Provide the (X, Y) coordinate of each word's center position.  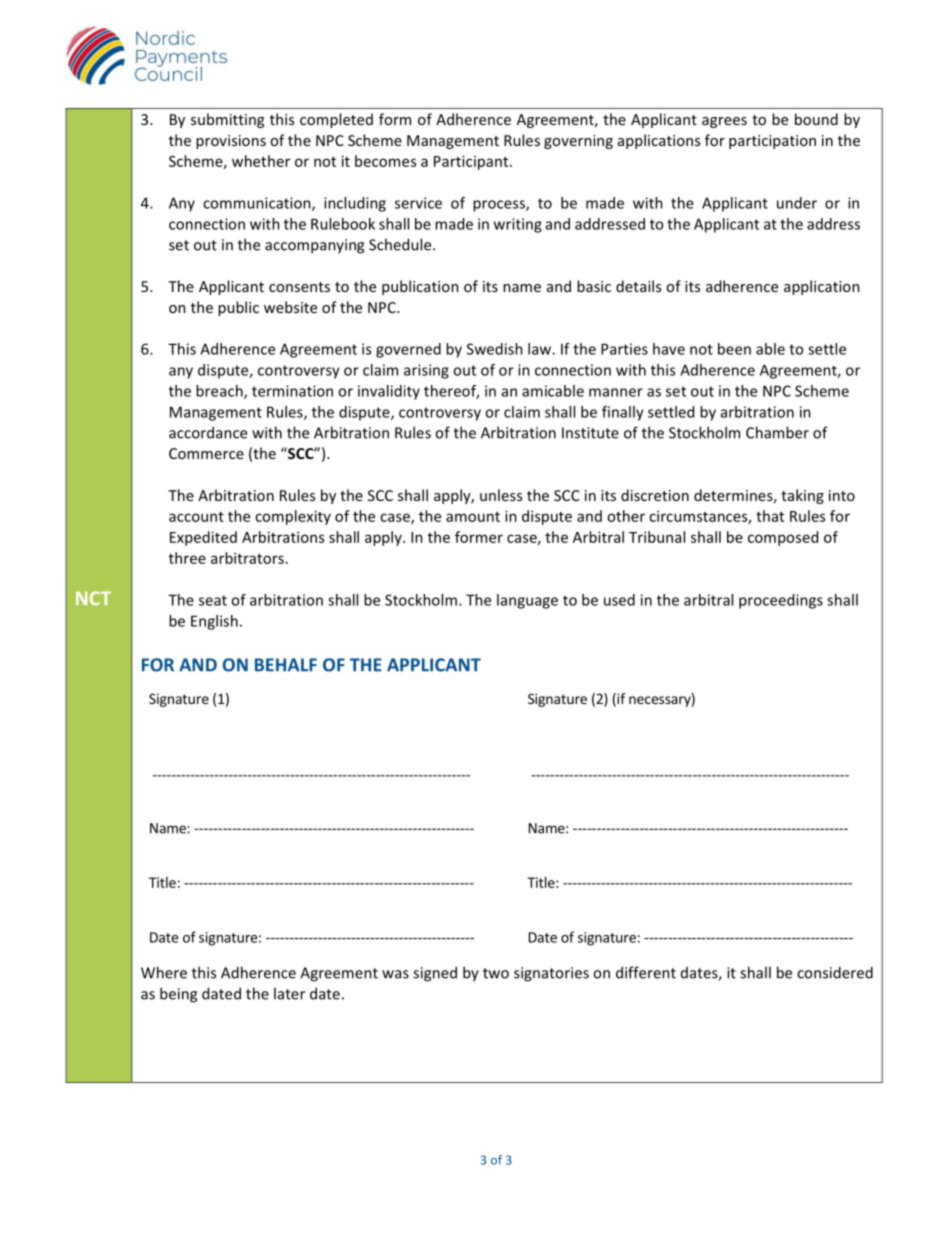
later (289, 993)
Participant (472, 162)
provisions (231, 142)
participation (772, 142)
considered (835, 972)
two (496, 973)
